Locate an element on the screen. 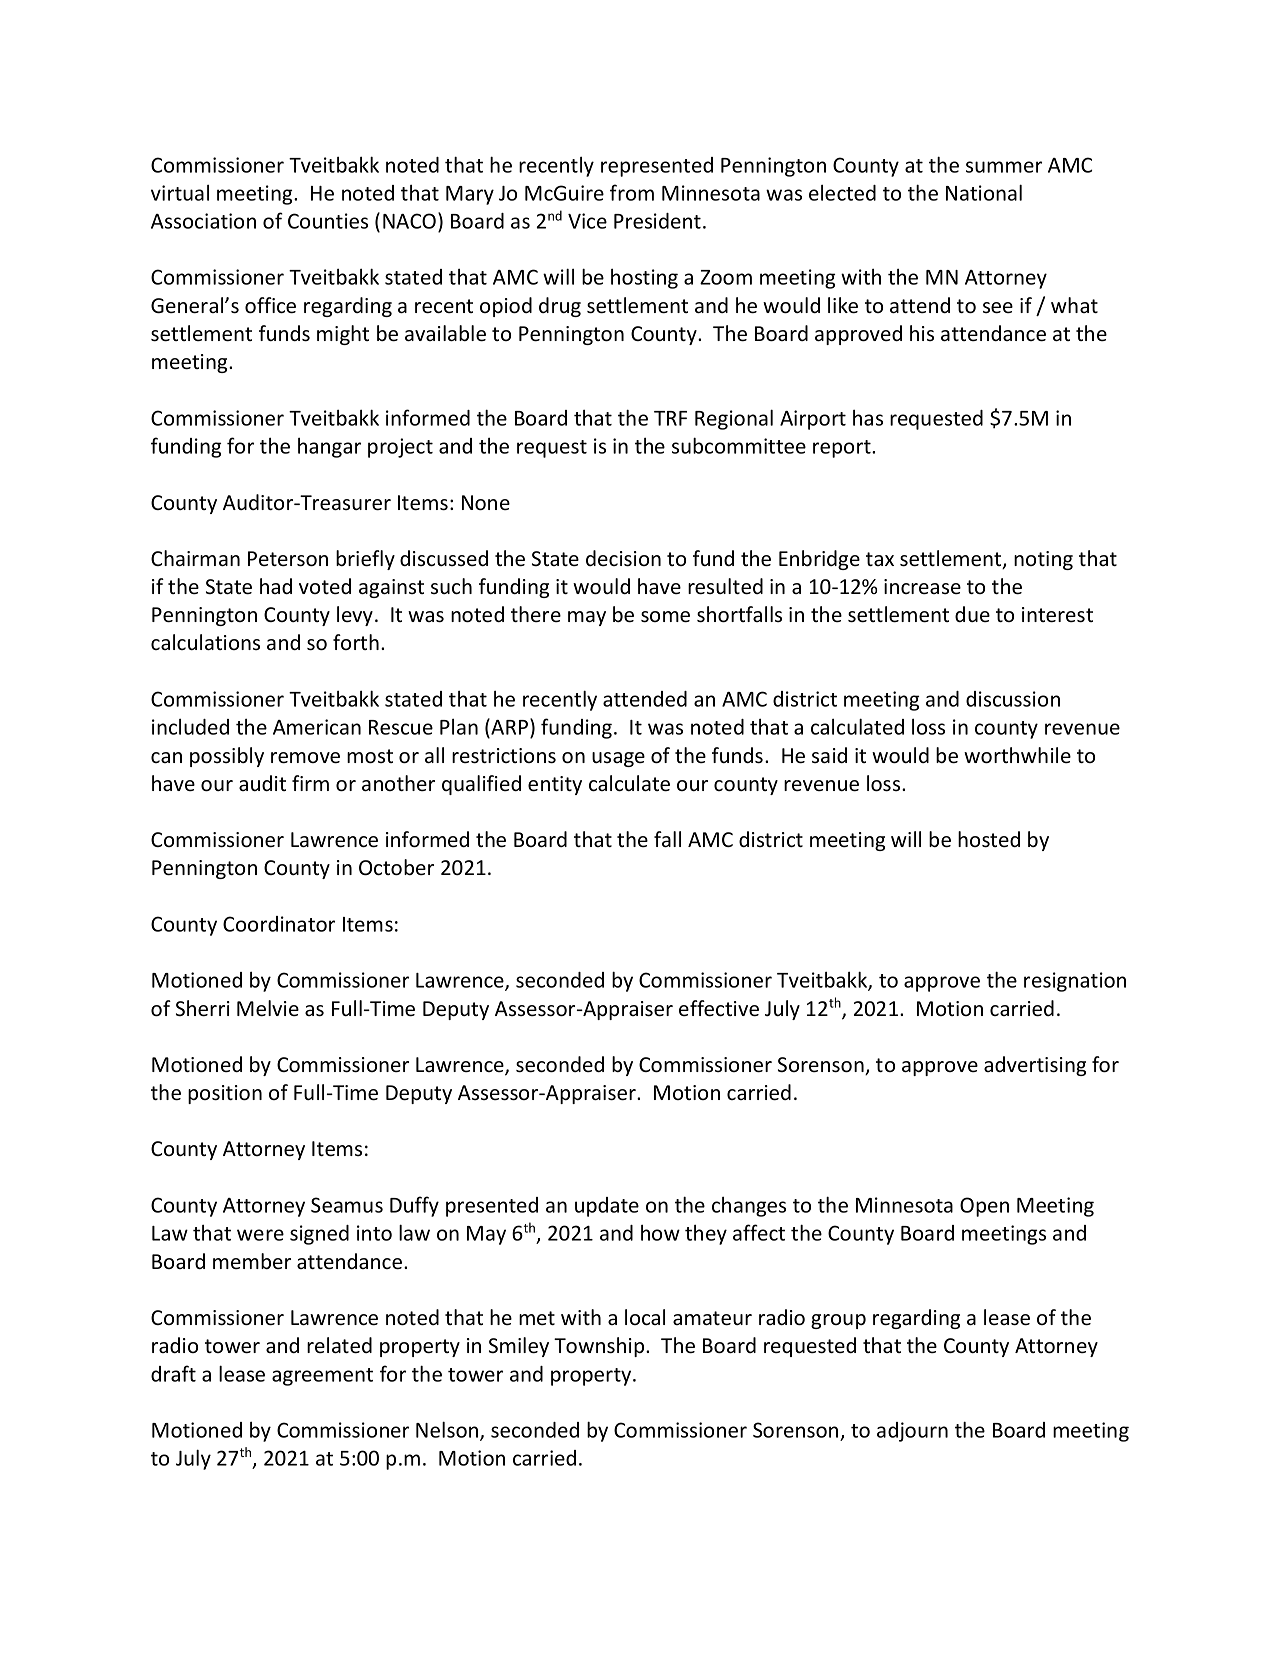  National is located at coordinates (984, 192).
